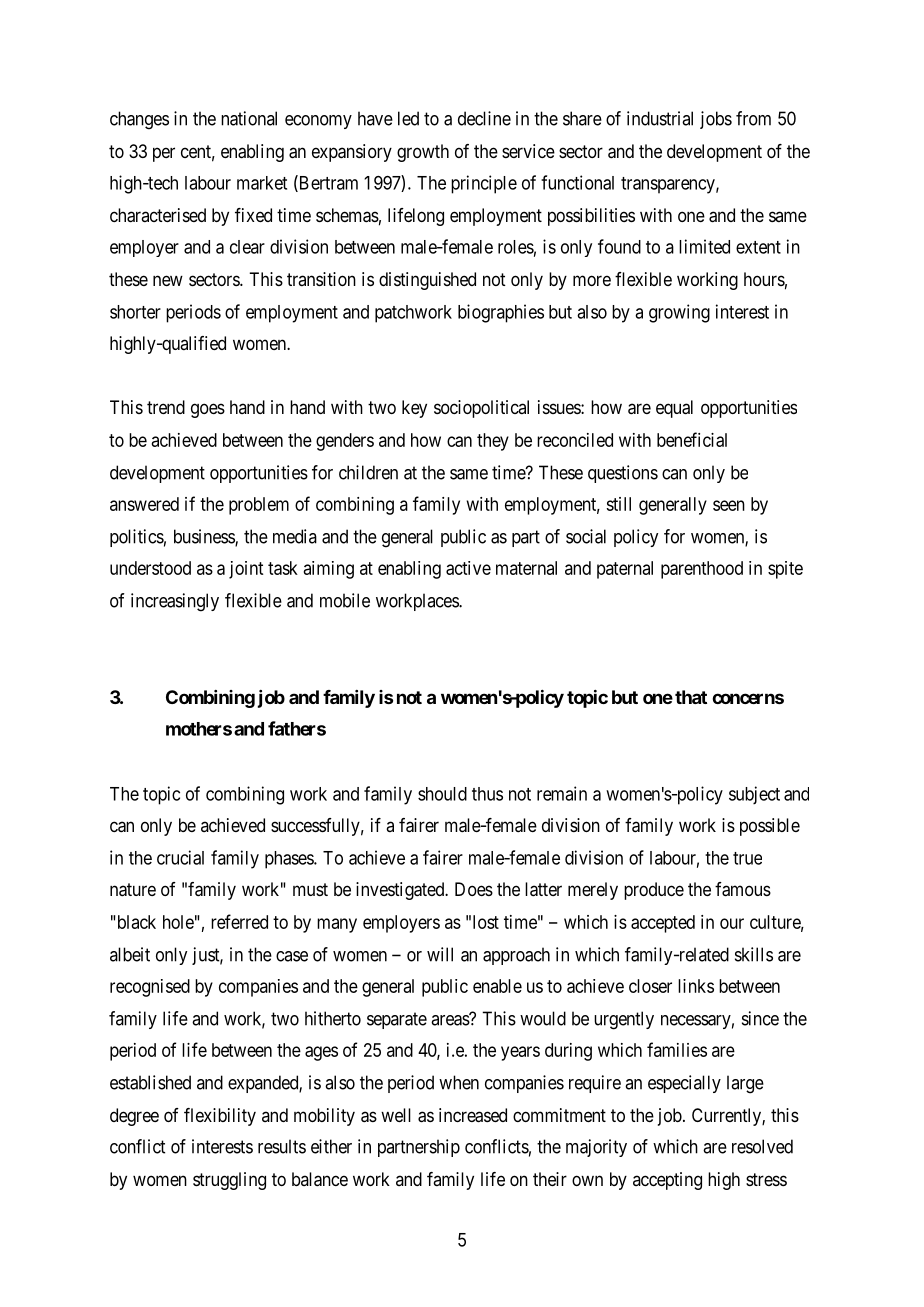 The width and height of the document is (924, 1307). Describe the element at coordinates (667, 1181) in the document. I see `accepting` at that location.
